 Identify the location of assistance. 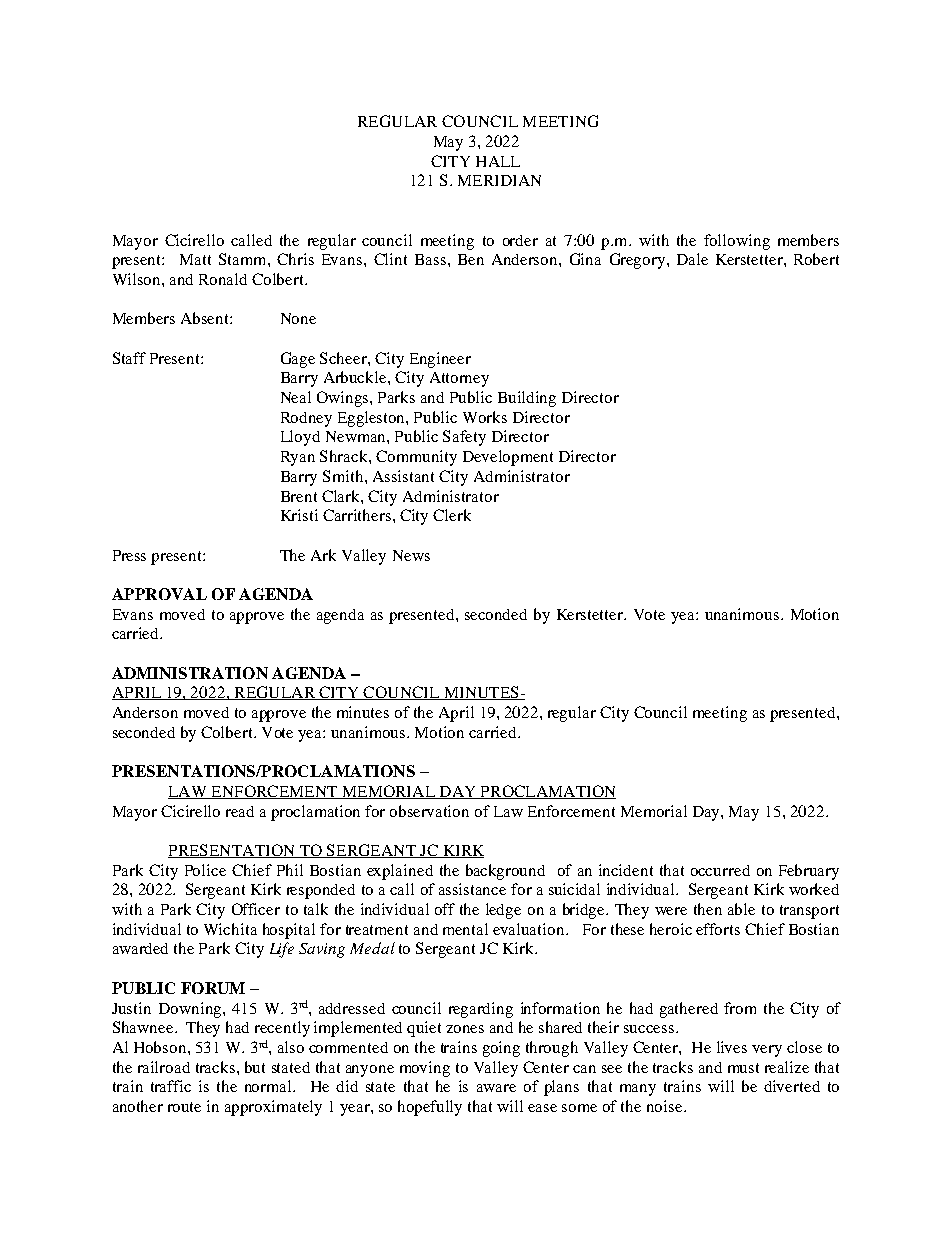
(472, 889).
